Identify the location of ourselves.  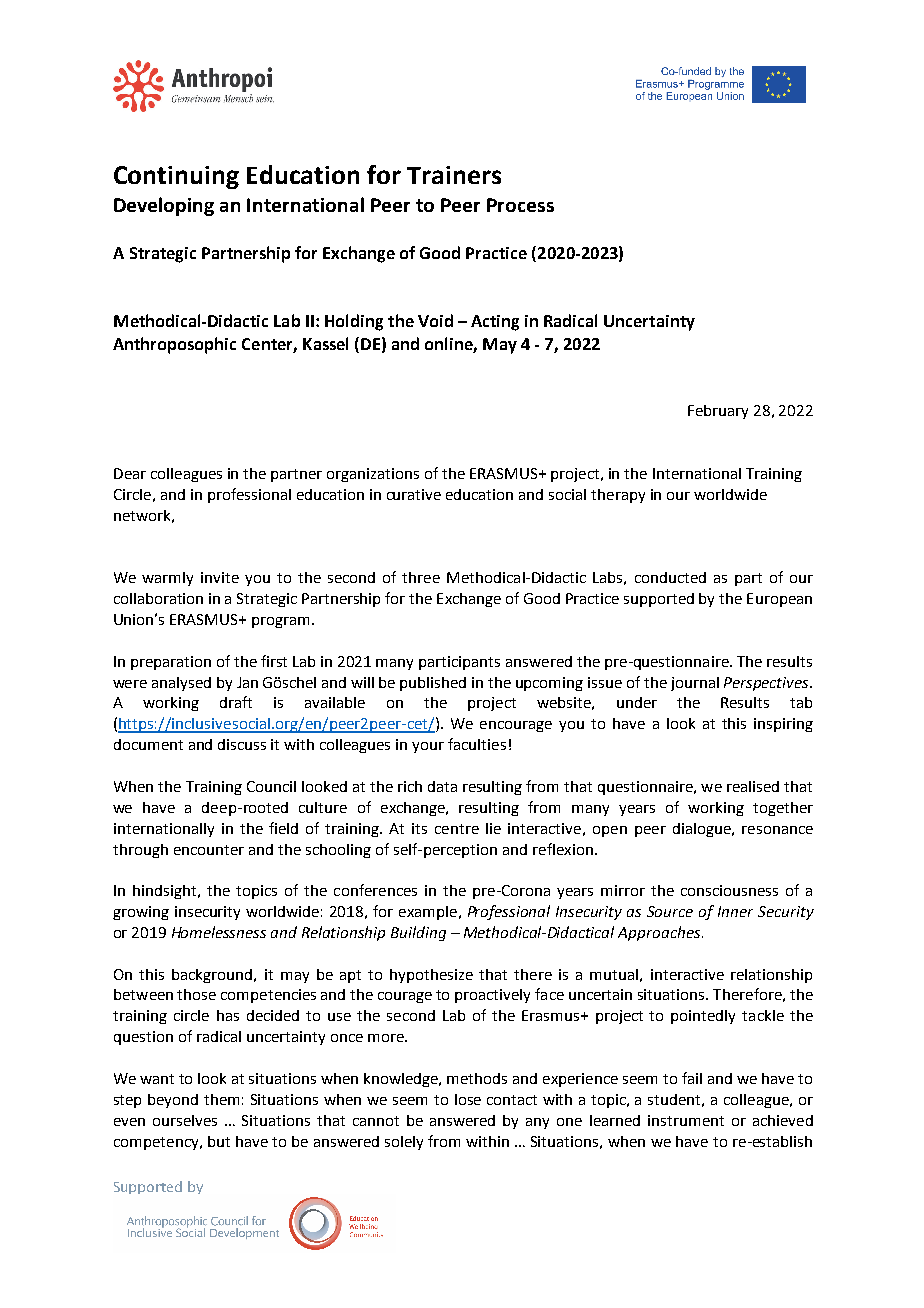
(185, 1120).
